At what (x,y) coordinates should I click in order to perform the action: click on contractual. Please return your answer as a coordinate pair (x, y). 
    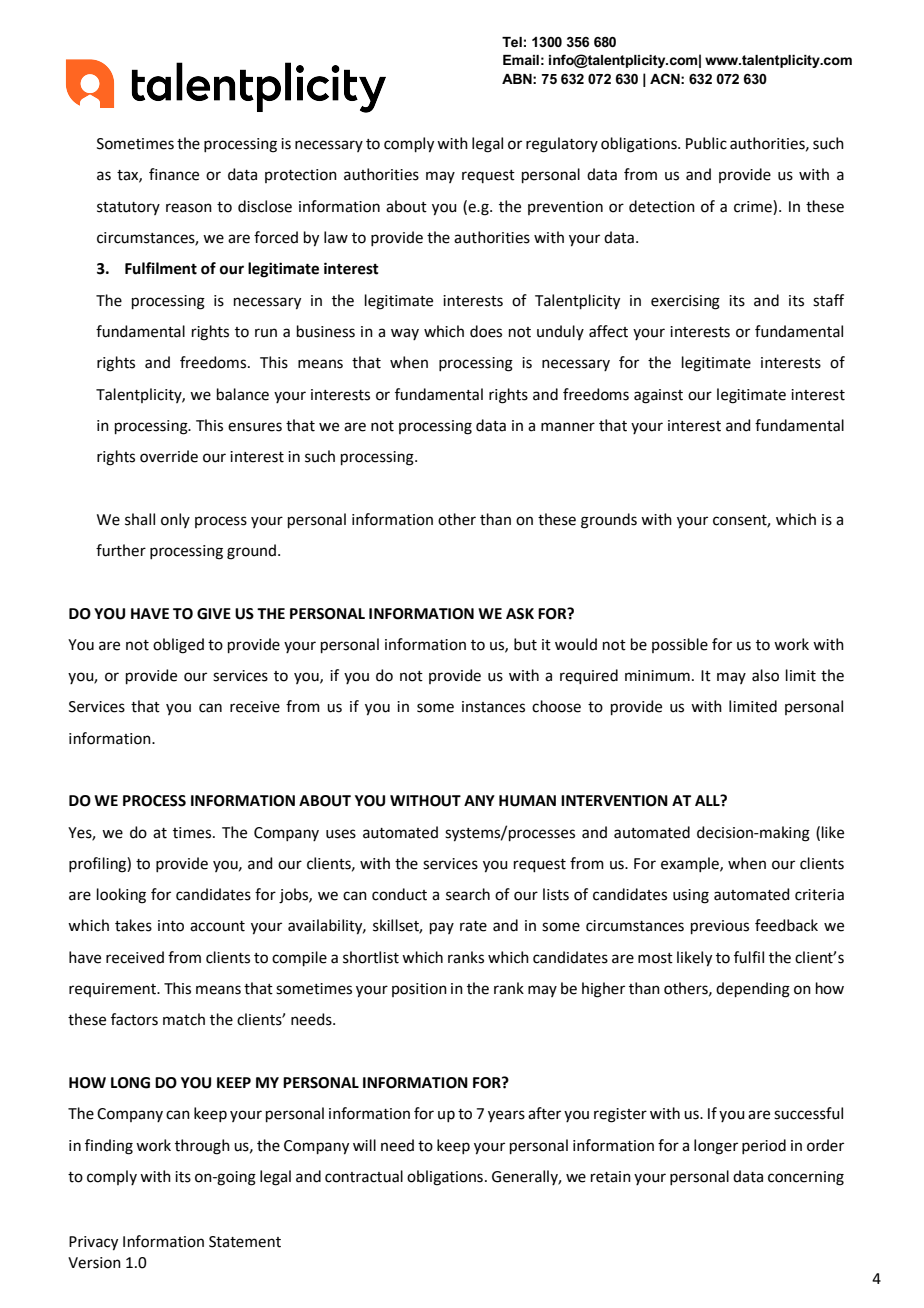
    Looking at the image, I should click on (364, 1176).
